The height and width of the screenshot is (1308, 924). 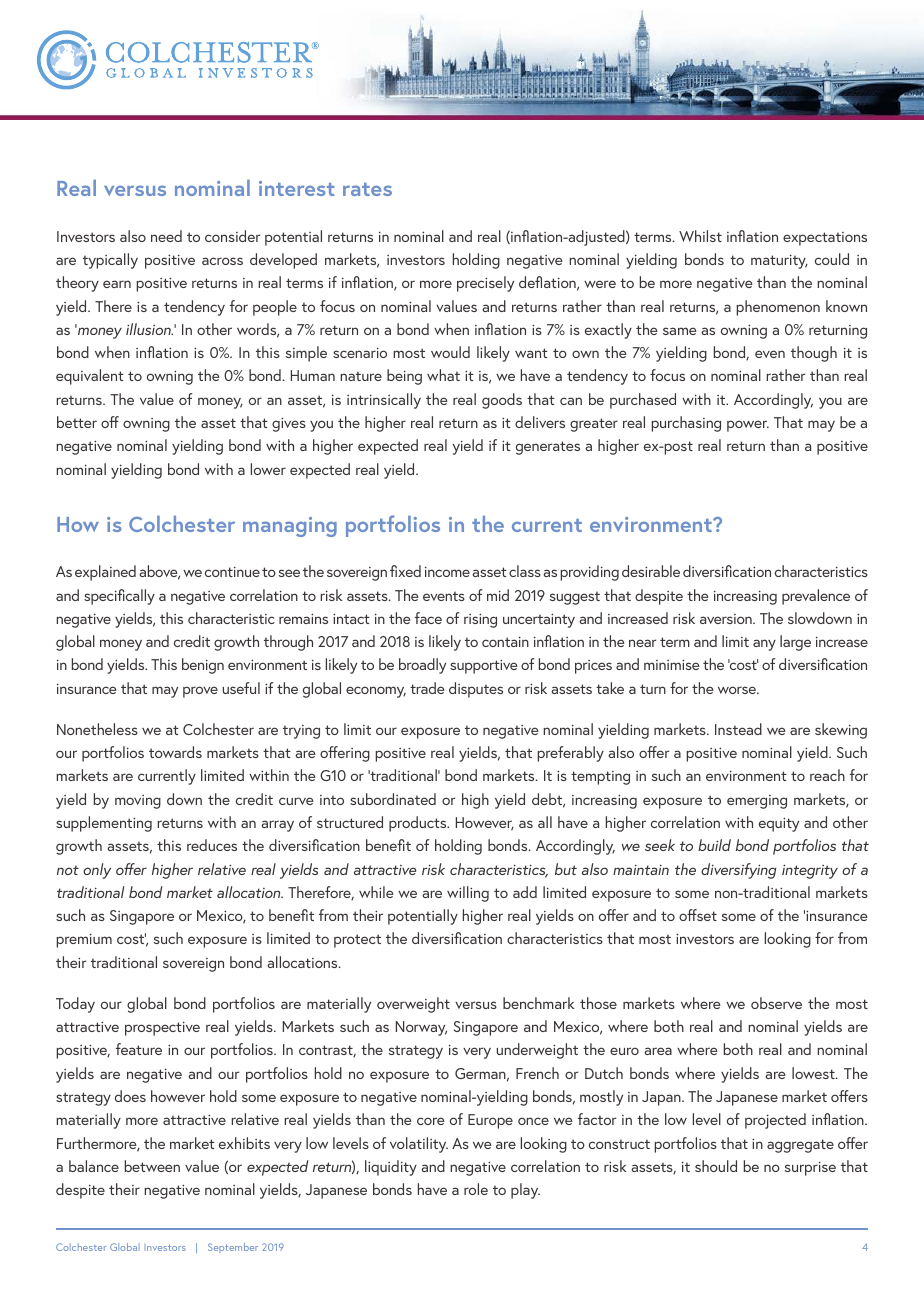 What do you see at coordinates (716, 1166) in the screenshot?
I see `should` at bounding box center [716, 1166].
